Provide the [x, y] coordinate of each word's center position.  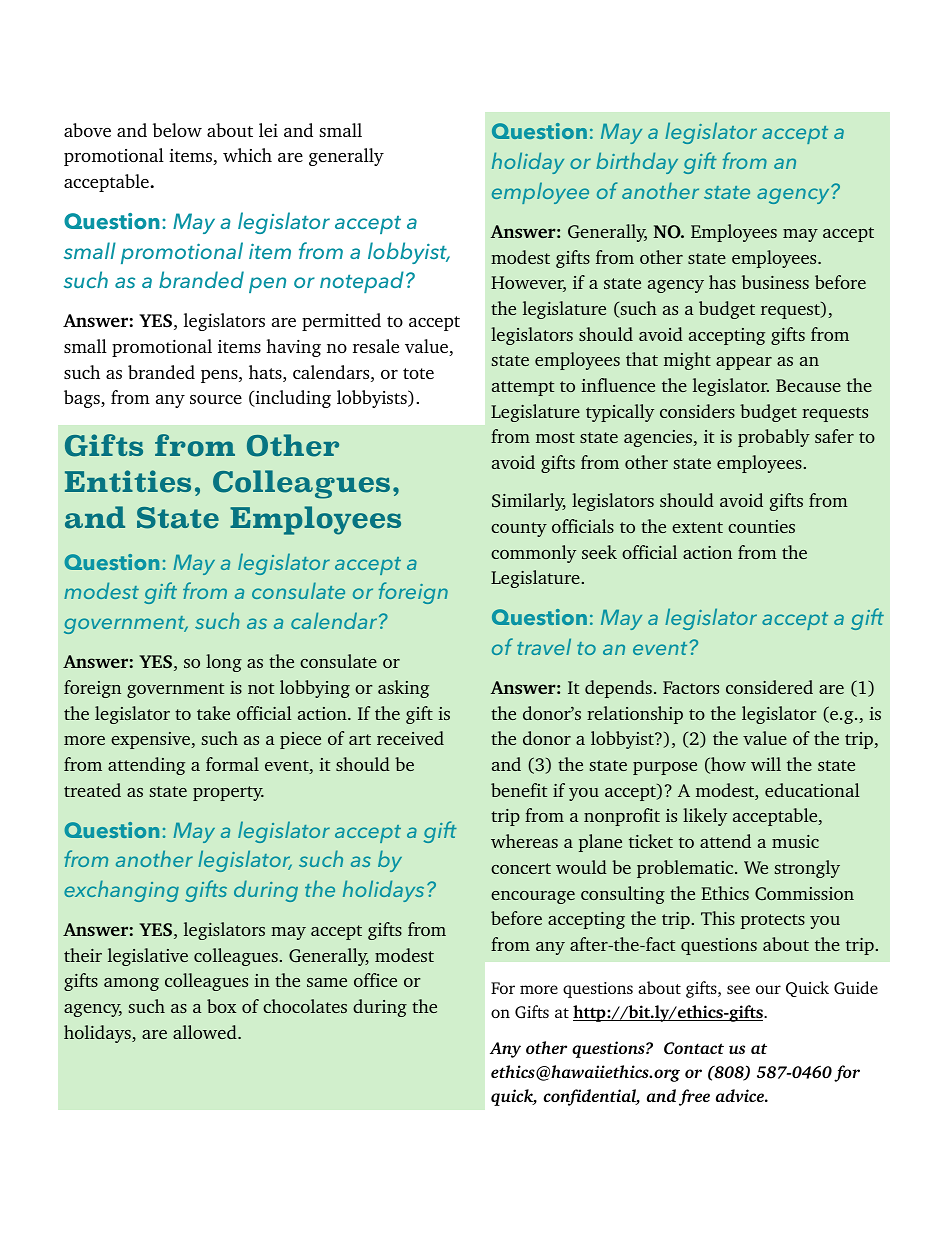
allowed [206, 1032]
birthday [637, 163]
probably [774, 438]
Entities [128, 481]
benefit [519, 790]
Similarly [529, 502]
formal [232, 764]
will [766, 764]
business [775, 282]
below [177, 130]
